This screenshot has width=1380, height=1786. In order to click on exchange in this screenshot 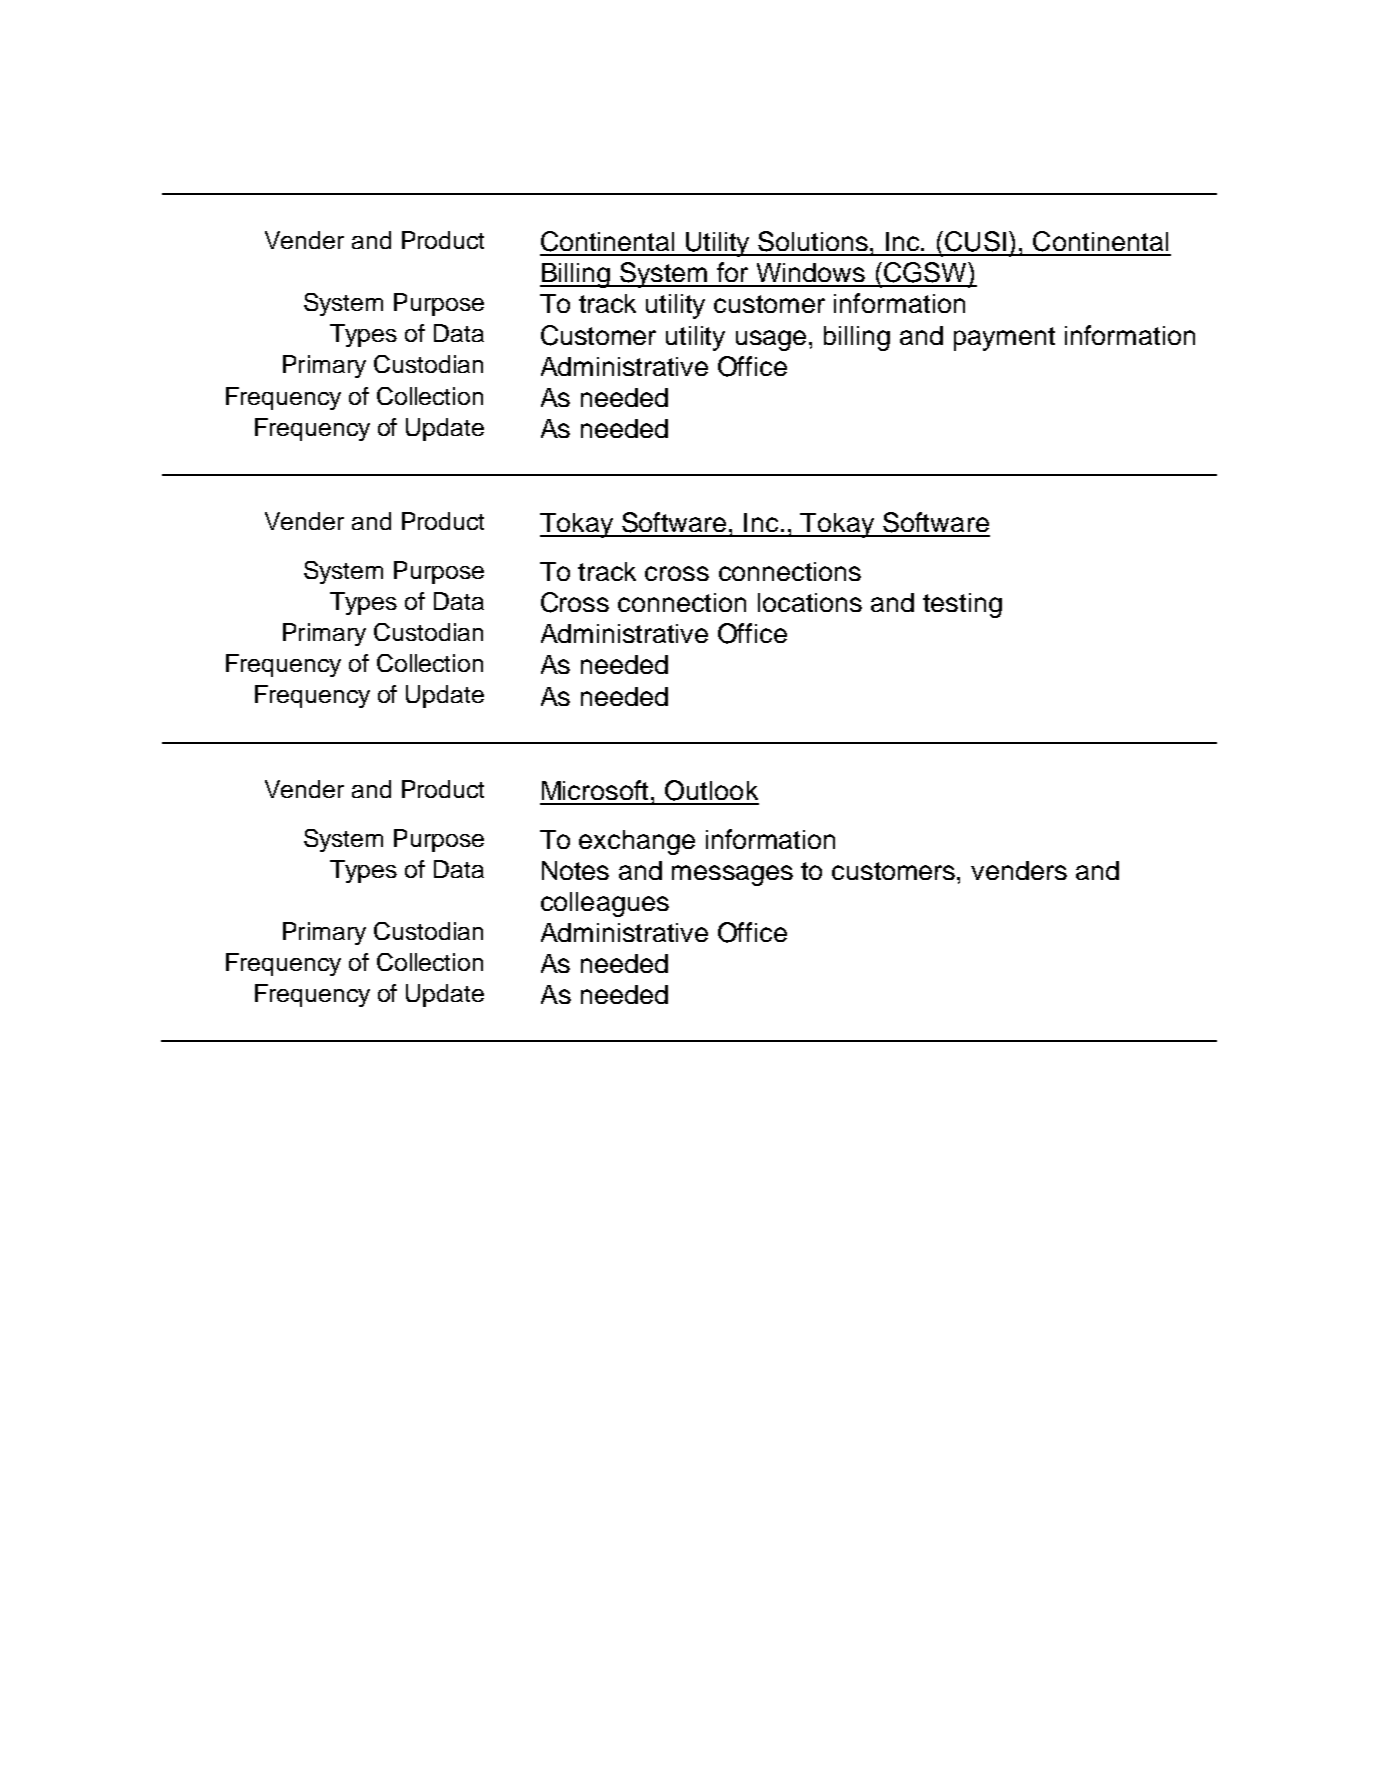, I will do `click(637, 842)`.
